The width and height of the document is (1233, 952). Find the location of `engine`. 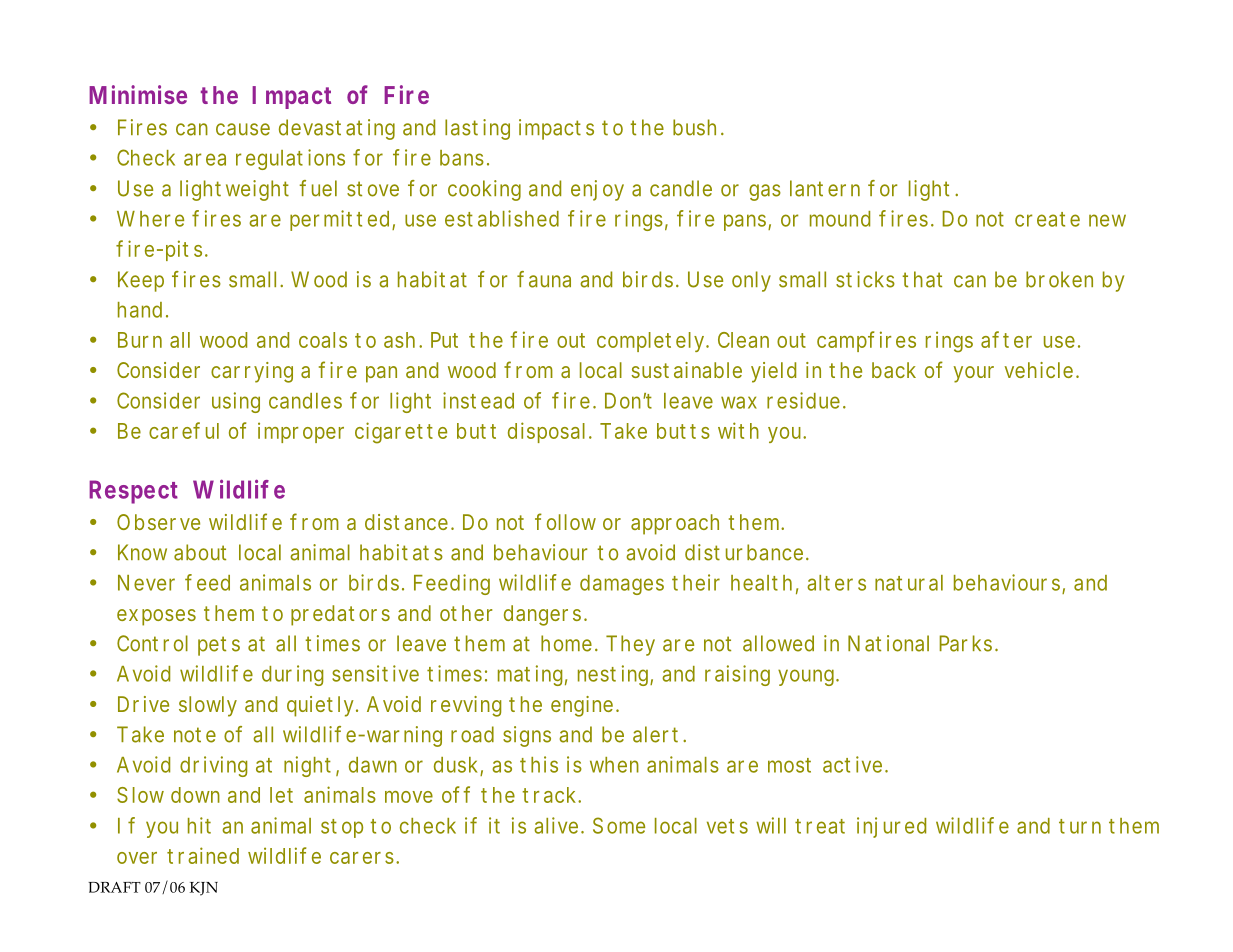

engine is located at coordinates (584, 706).
